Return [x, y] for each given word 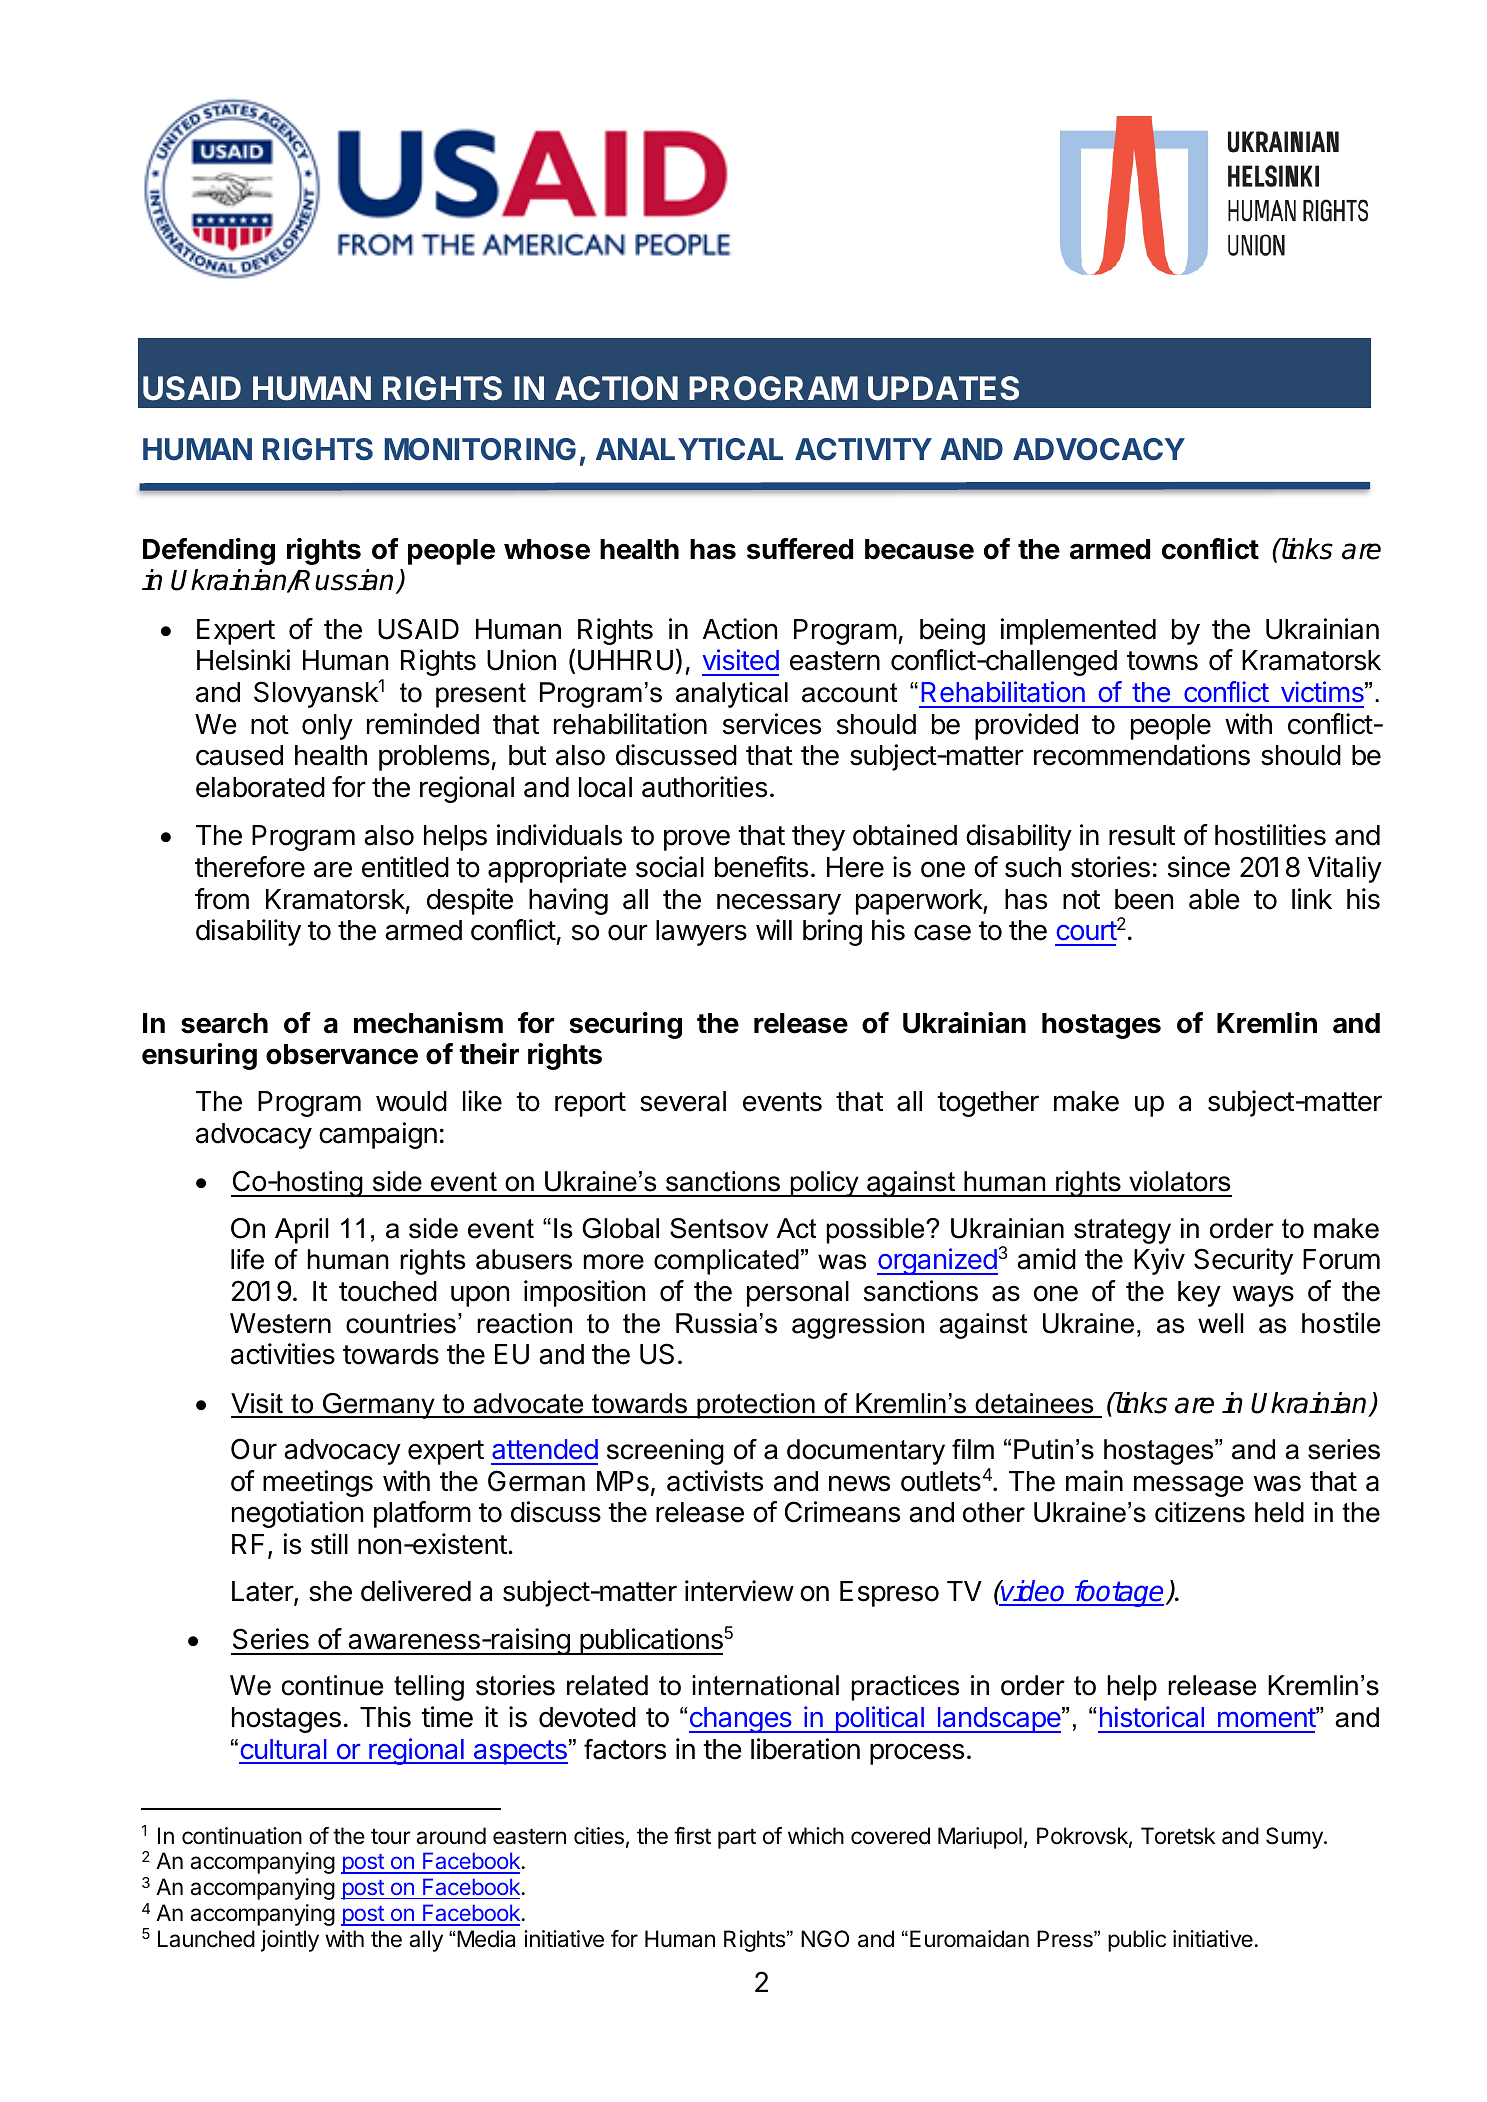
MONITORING [480, 449]
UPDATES [943, 388]
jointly [290, 1941]
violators [1179, 1181]
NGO [825, 1938]
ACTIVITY [863, 449]
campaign [378, 1135]
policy [824, 1184]
